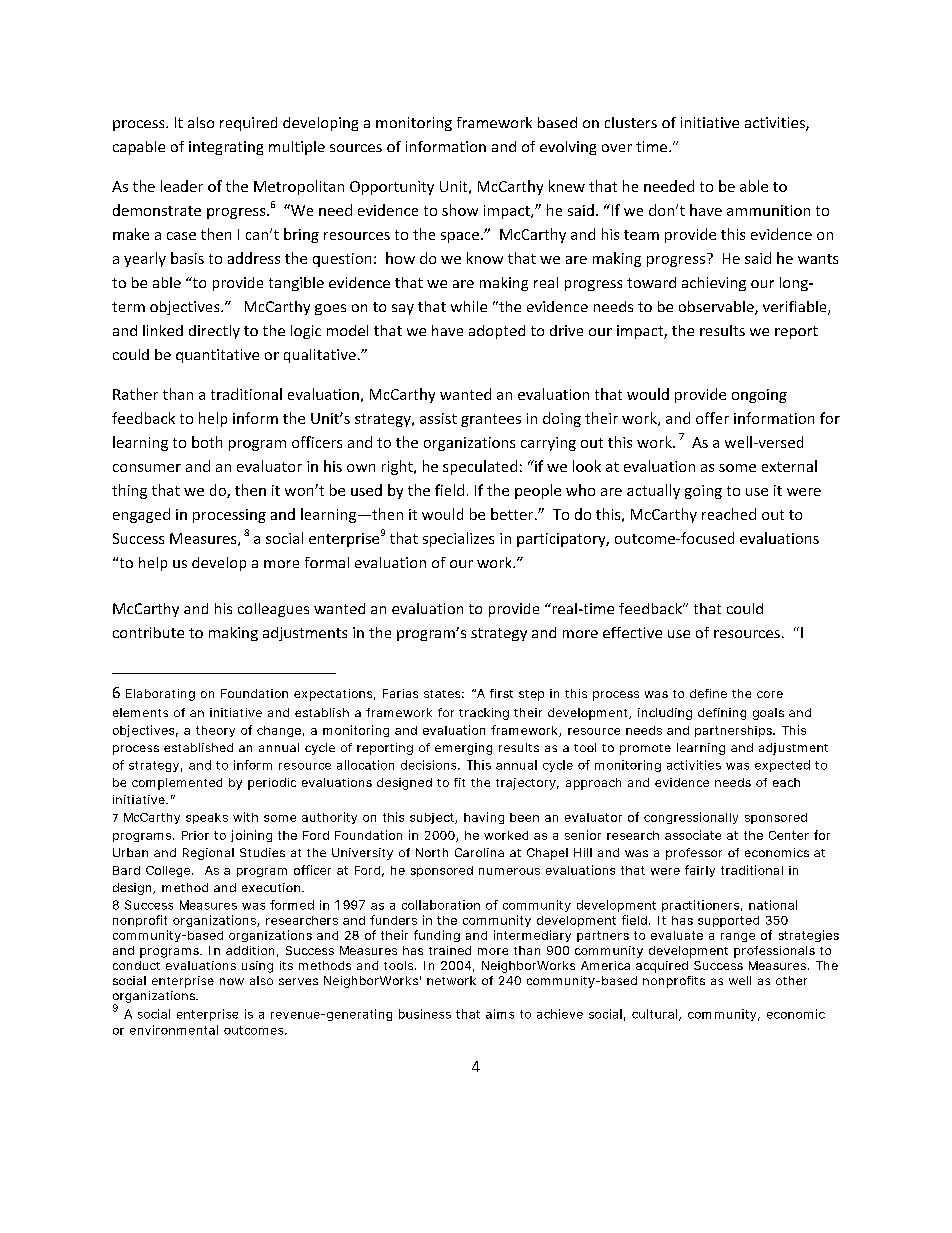 Image resolution: width=952 pixels, height=1233 pixels. I want to click on specializes, so click(458, 539).
